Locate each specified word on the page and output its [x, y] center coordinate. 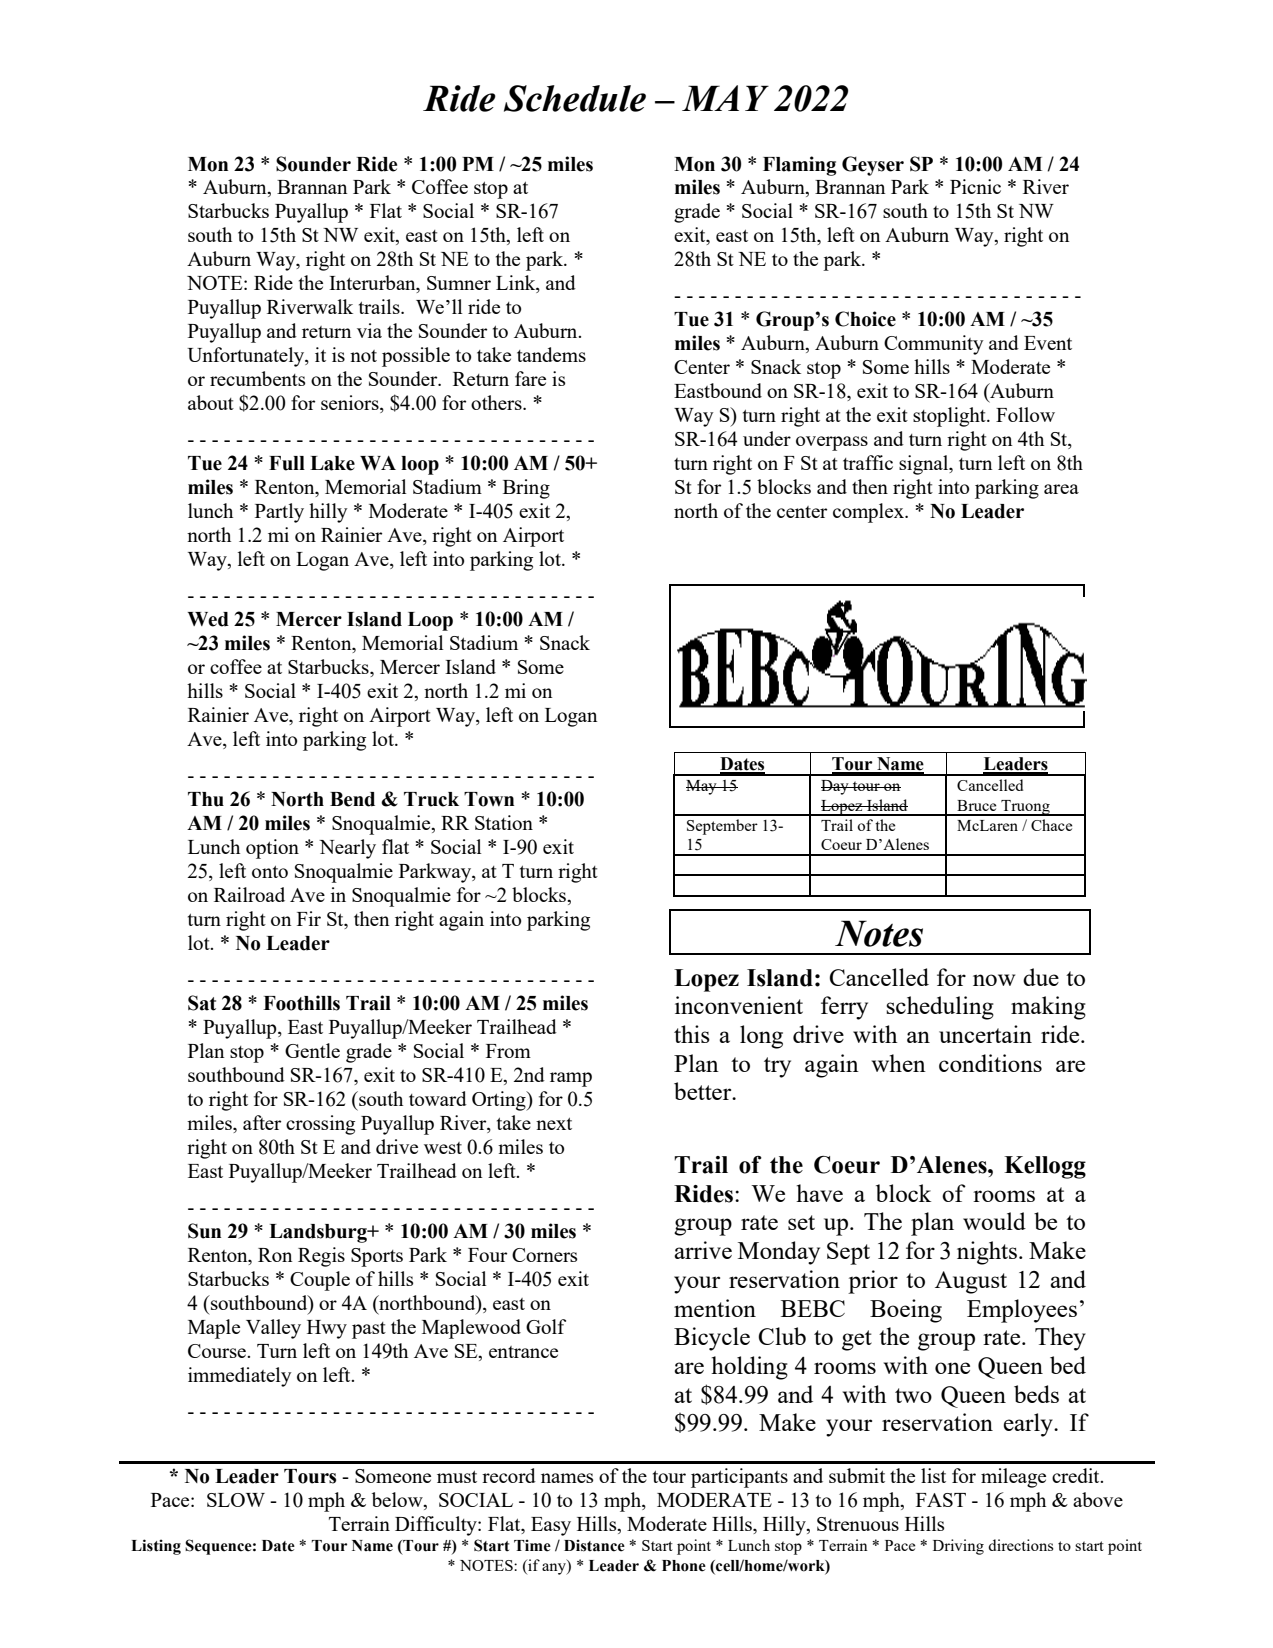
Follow [1025, 414]
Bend [352, 799]
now [994, 980]
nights [988, 1253]
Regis [321, 1257]
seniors [351, 402]
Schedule [575, 98]
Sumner [459, 283]
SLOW [236, 1500]
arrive [703, 1250]
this [692, 1034]
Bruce [976, 805]
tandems [551, 354]
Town [489, 799]
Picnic [975, 186]
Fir [309, 918]
